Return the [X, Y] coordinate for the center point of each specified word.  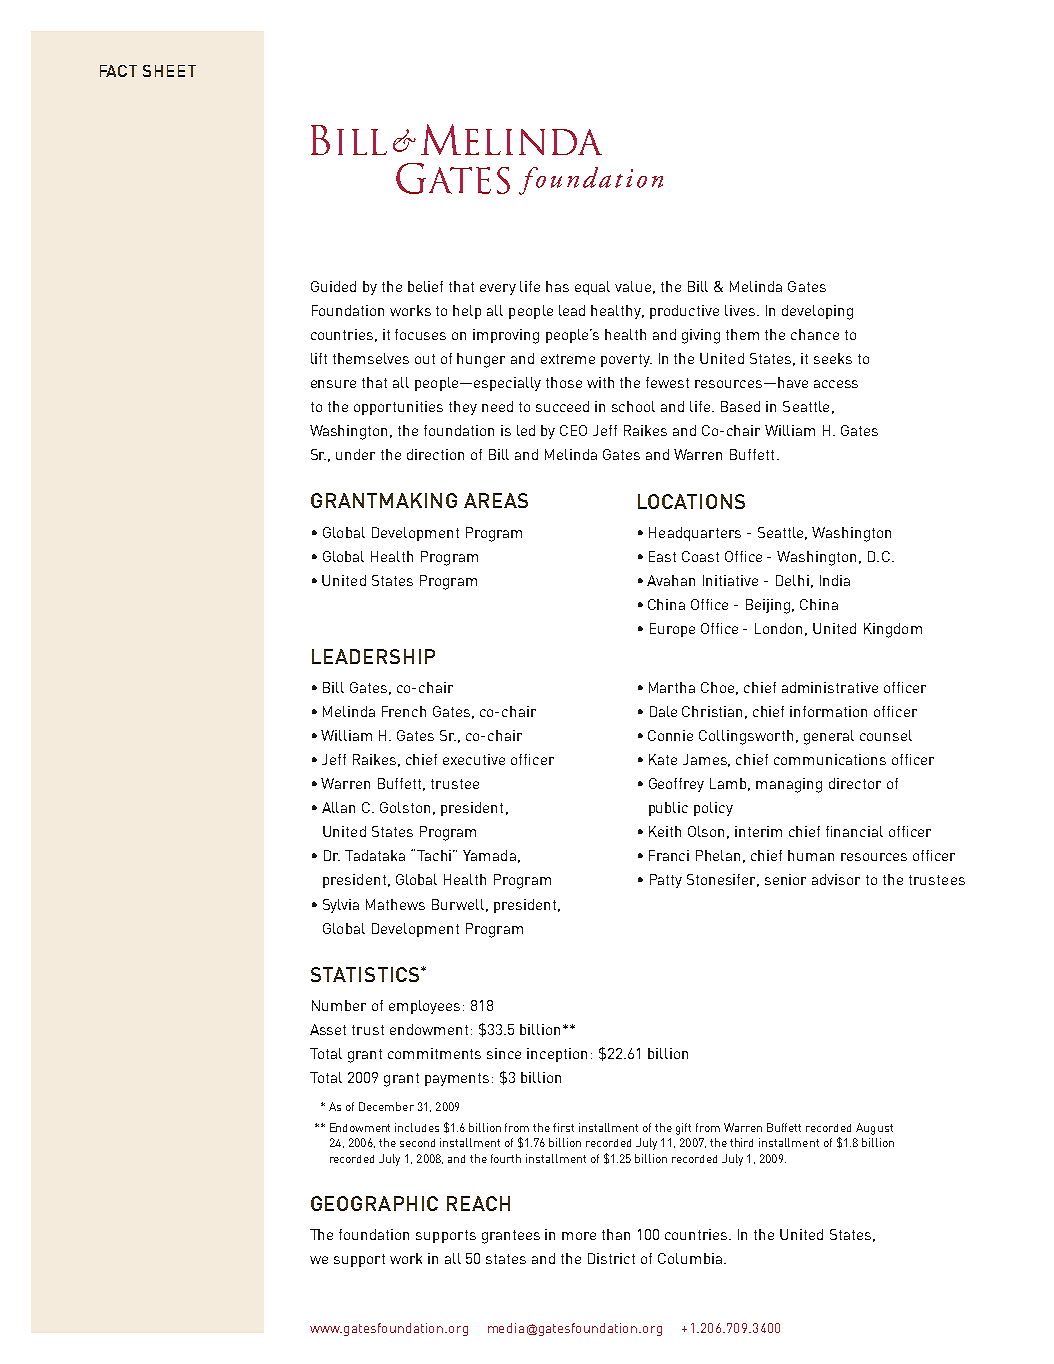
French [404, 711]
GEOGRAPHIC [374, 1203]
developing [817, 312]
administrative [830, 687]
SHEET [169, 71]
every [498, 289]
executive [474, 759]
